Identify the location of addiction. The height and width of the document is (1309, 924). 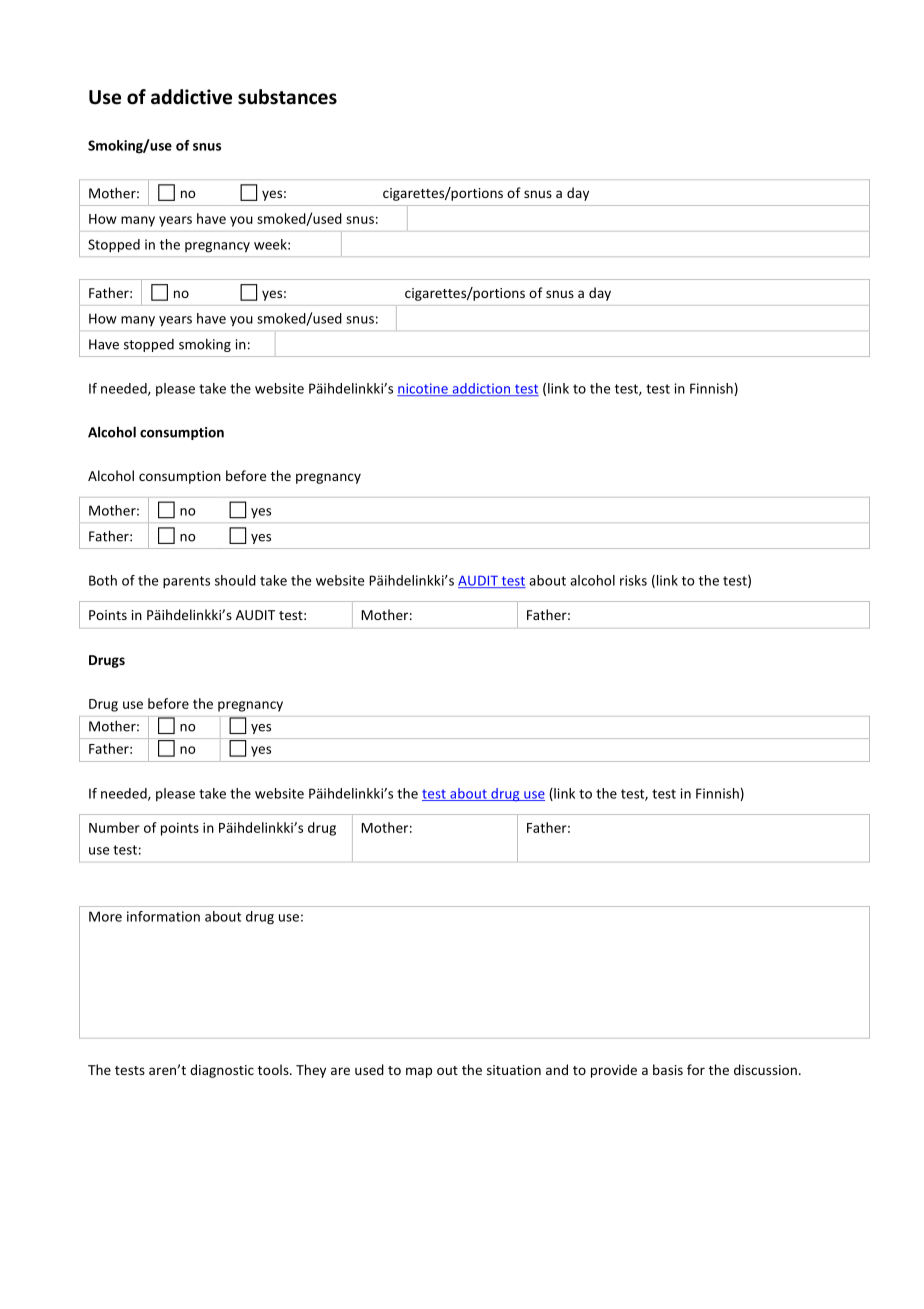
(481, 389).
